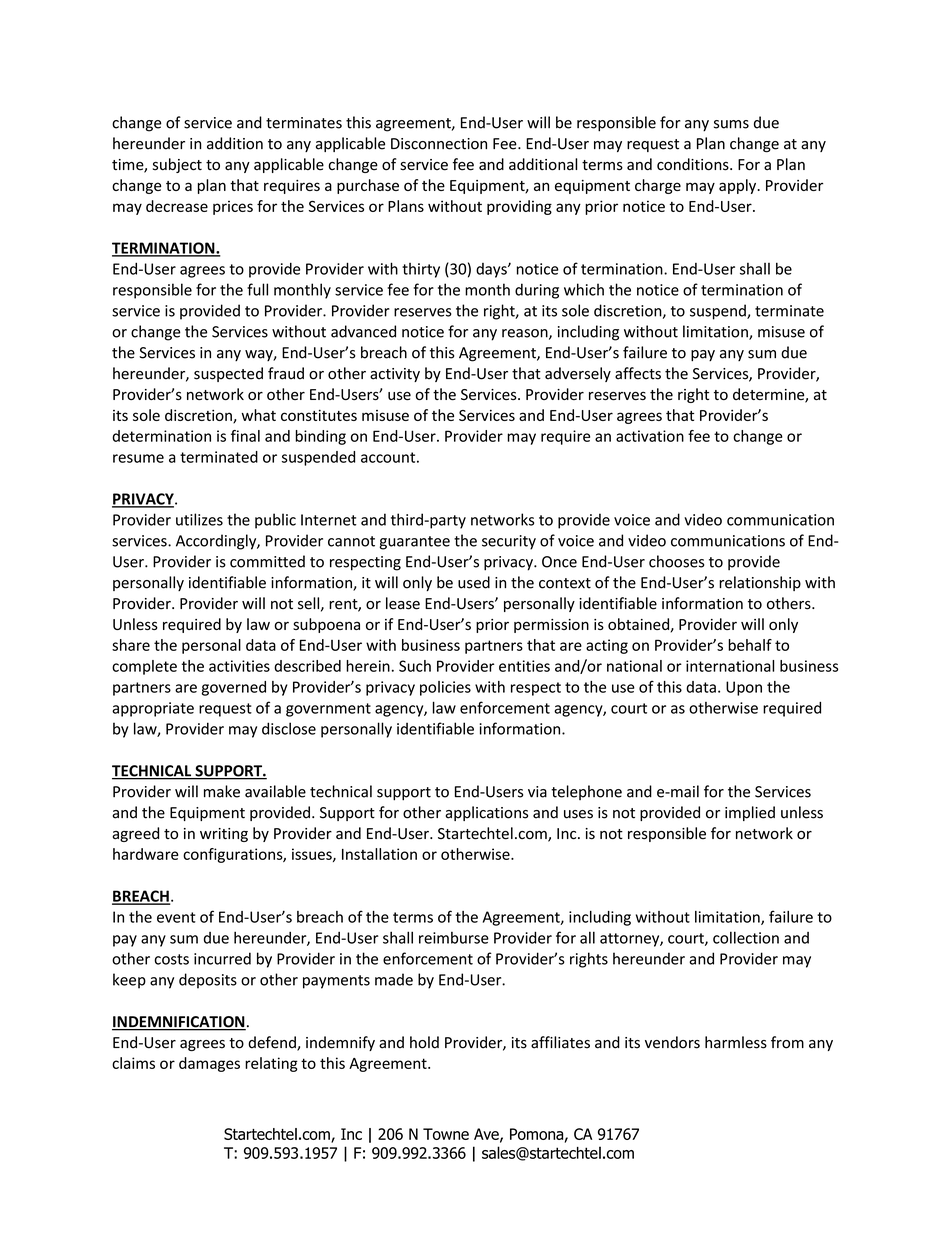  I want to click on subject, so click(177, 165).
